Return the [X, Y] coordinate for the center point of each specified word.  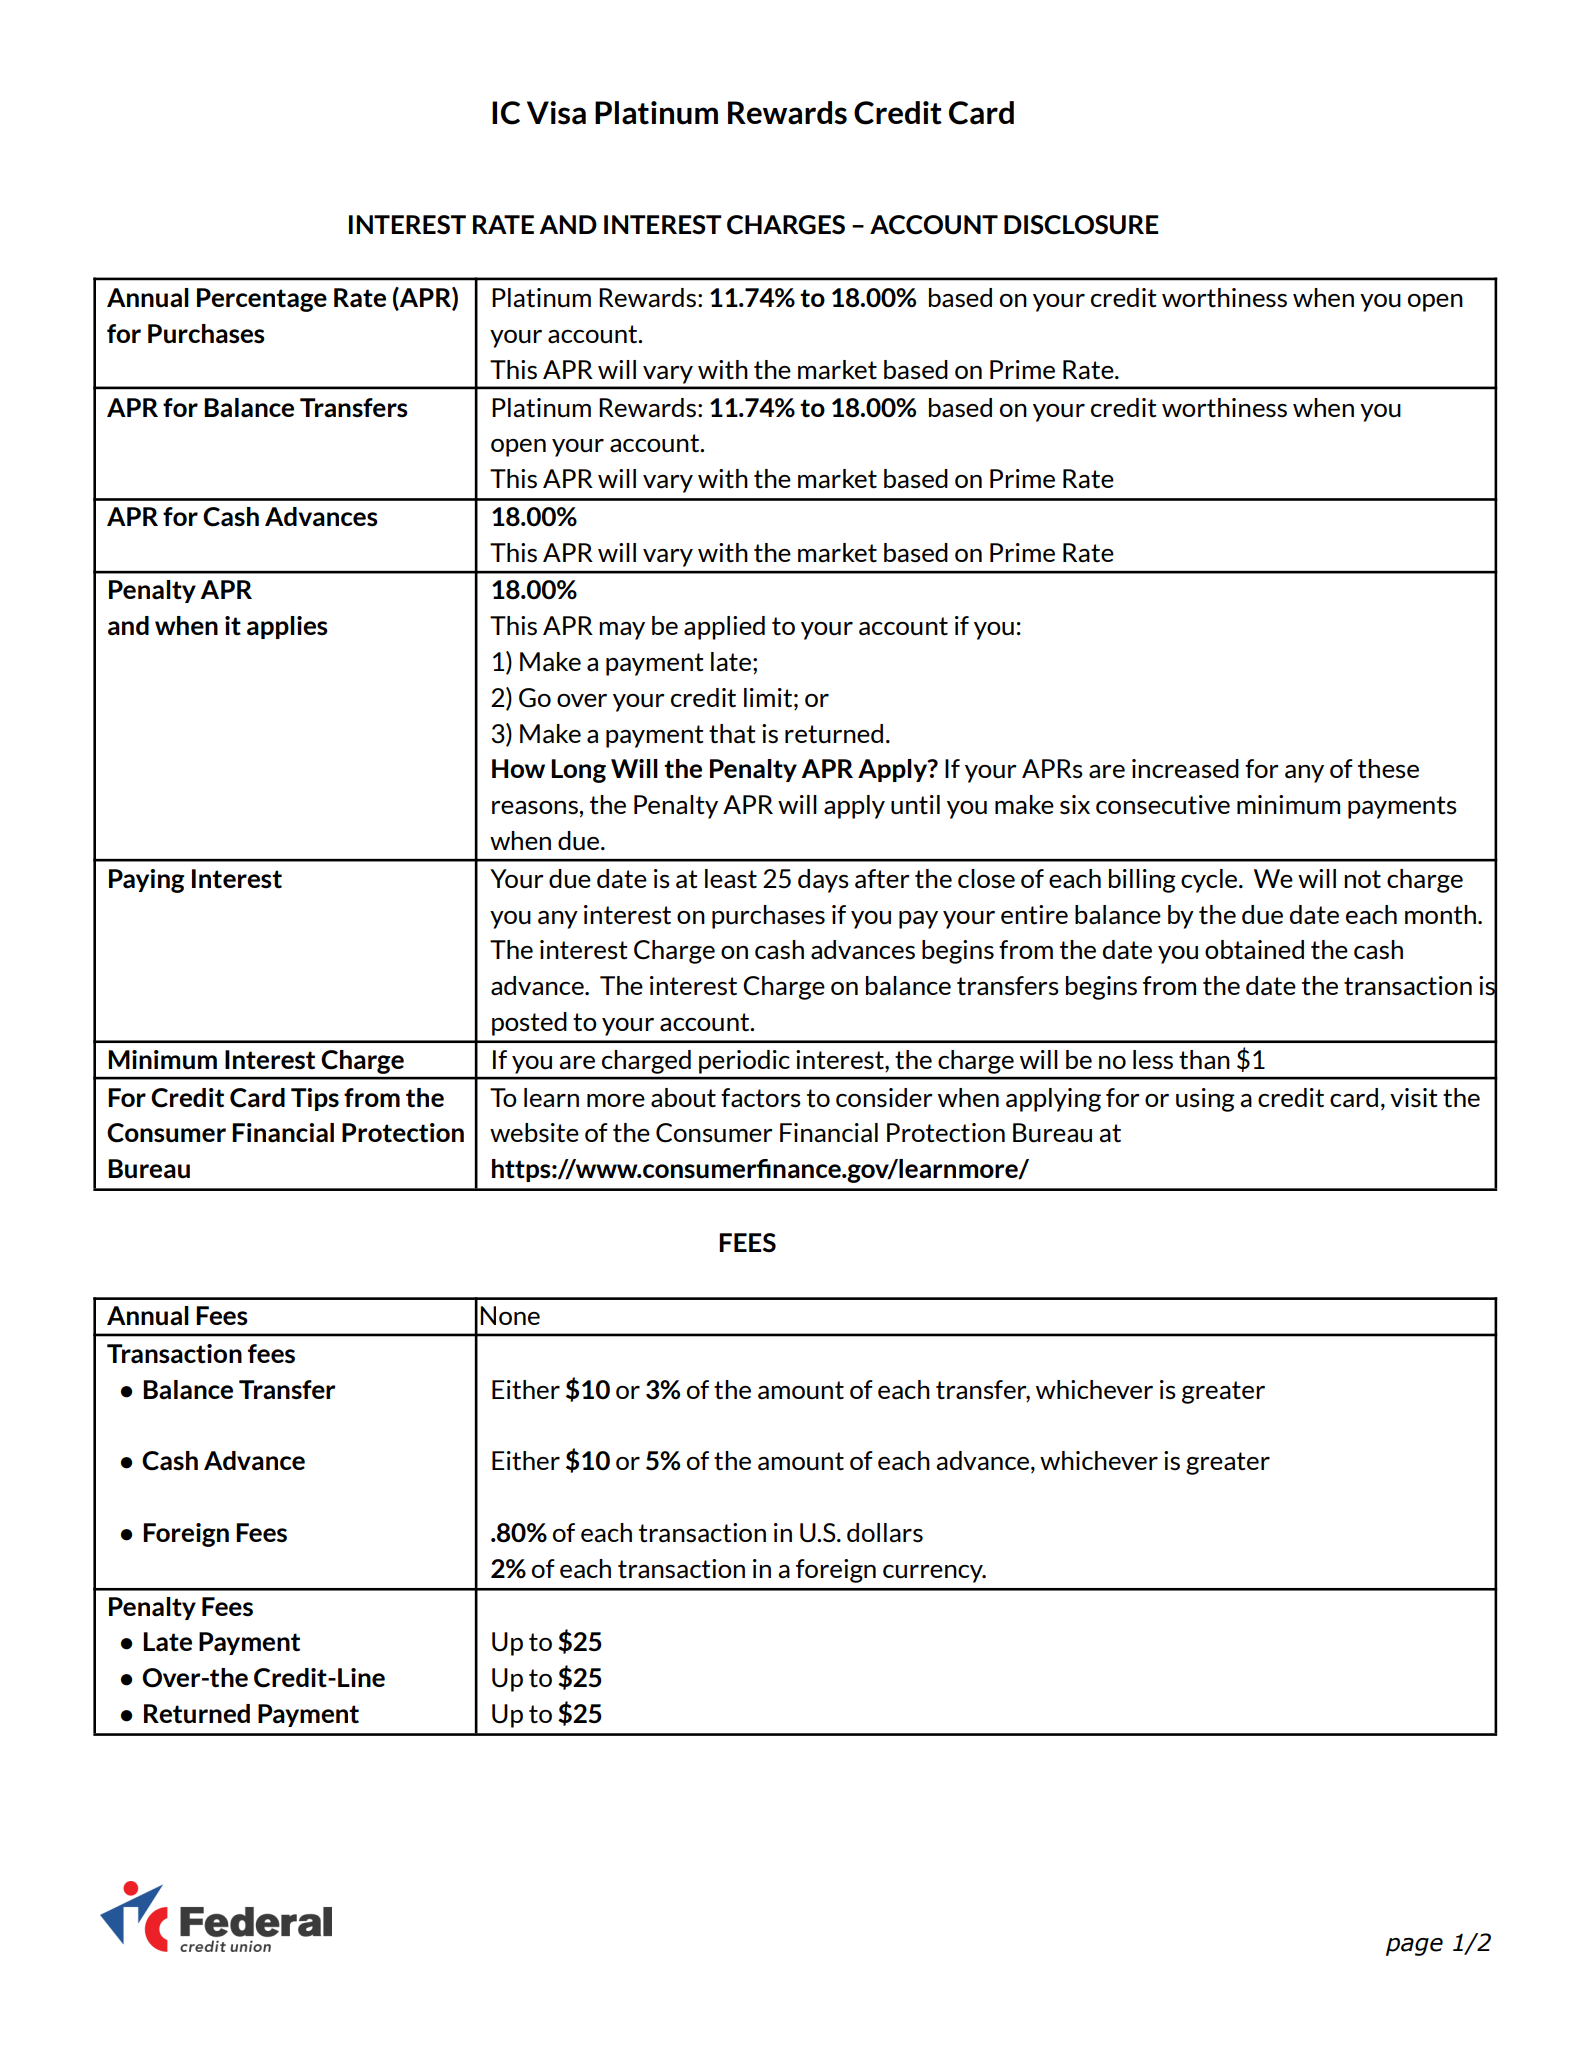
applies [287, 627]
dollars [885, 1533]
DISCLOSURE [1081, 225]
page [1414, 1947]
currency [934, 1574]
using [1205, 1100]
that [732, 734]
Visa [556, 113]
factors [761, 1098]
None [510, 1315]
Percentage [262, 300]
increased [1185, 769]
